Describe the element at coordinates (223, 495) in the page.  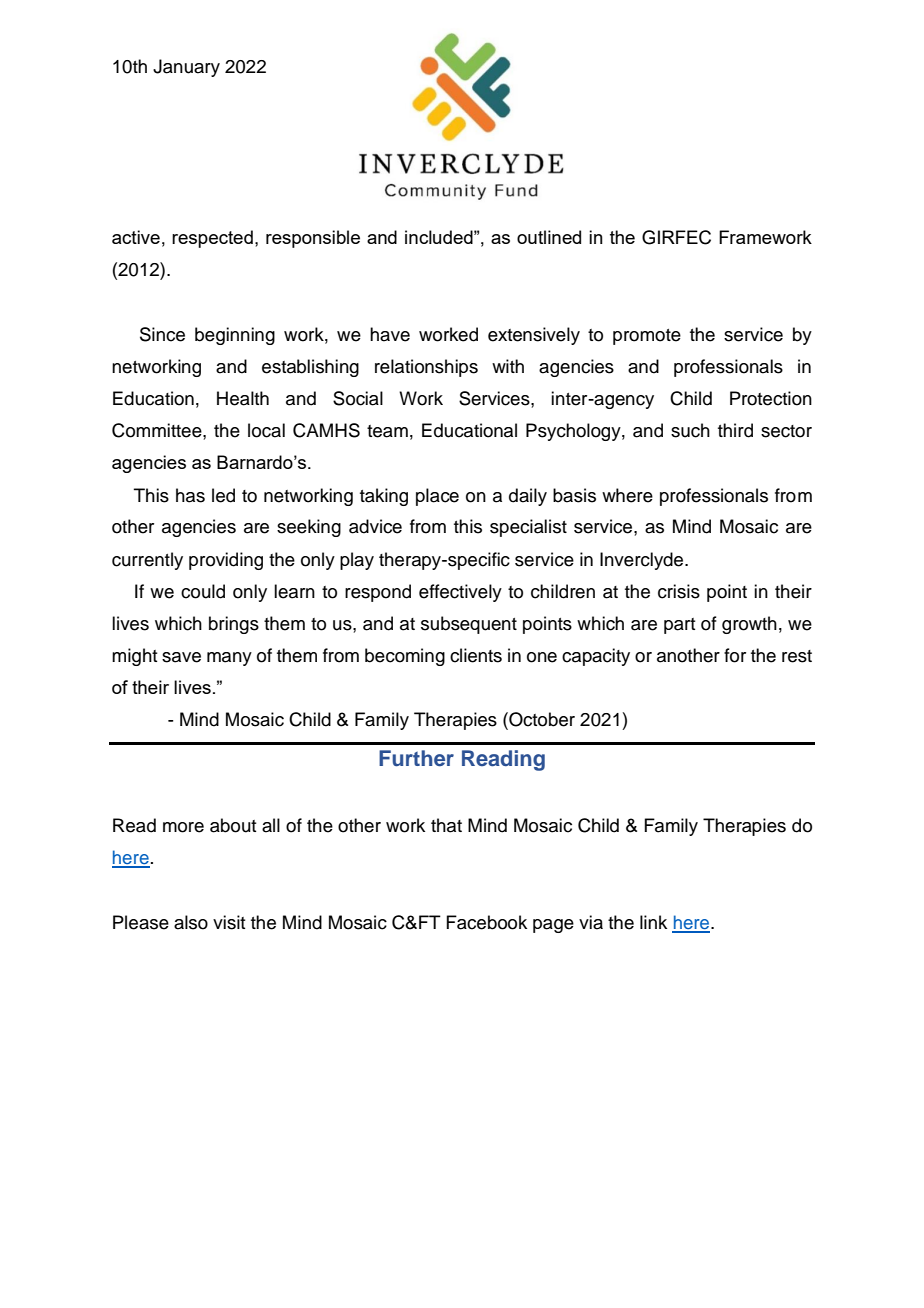
I see `led` at that location.
